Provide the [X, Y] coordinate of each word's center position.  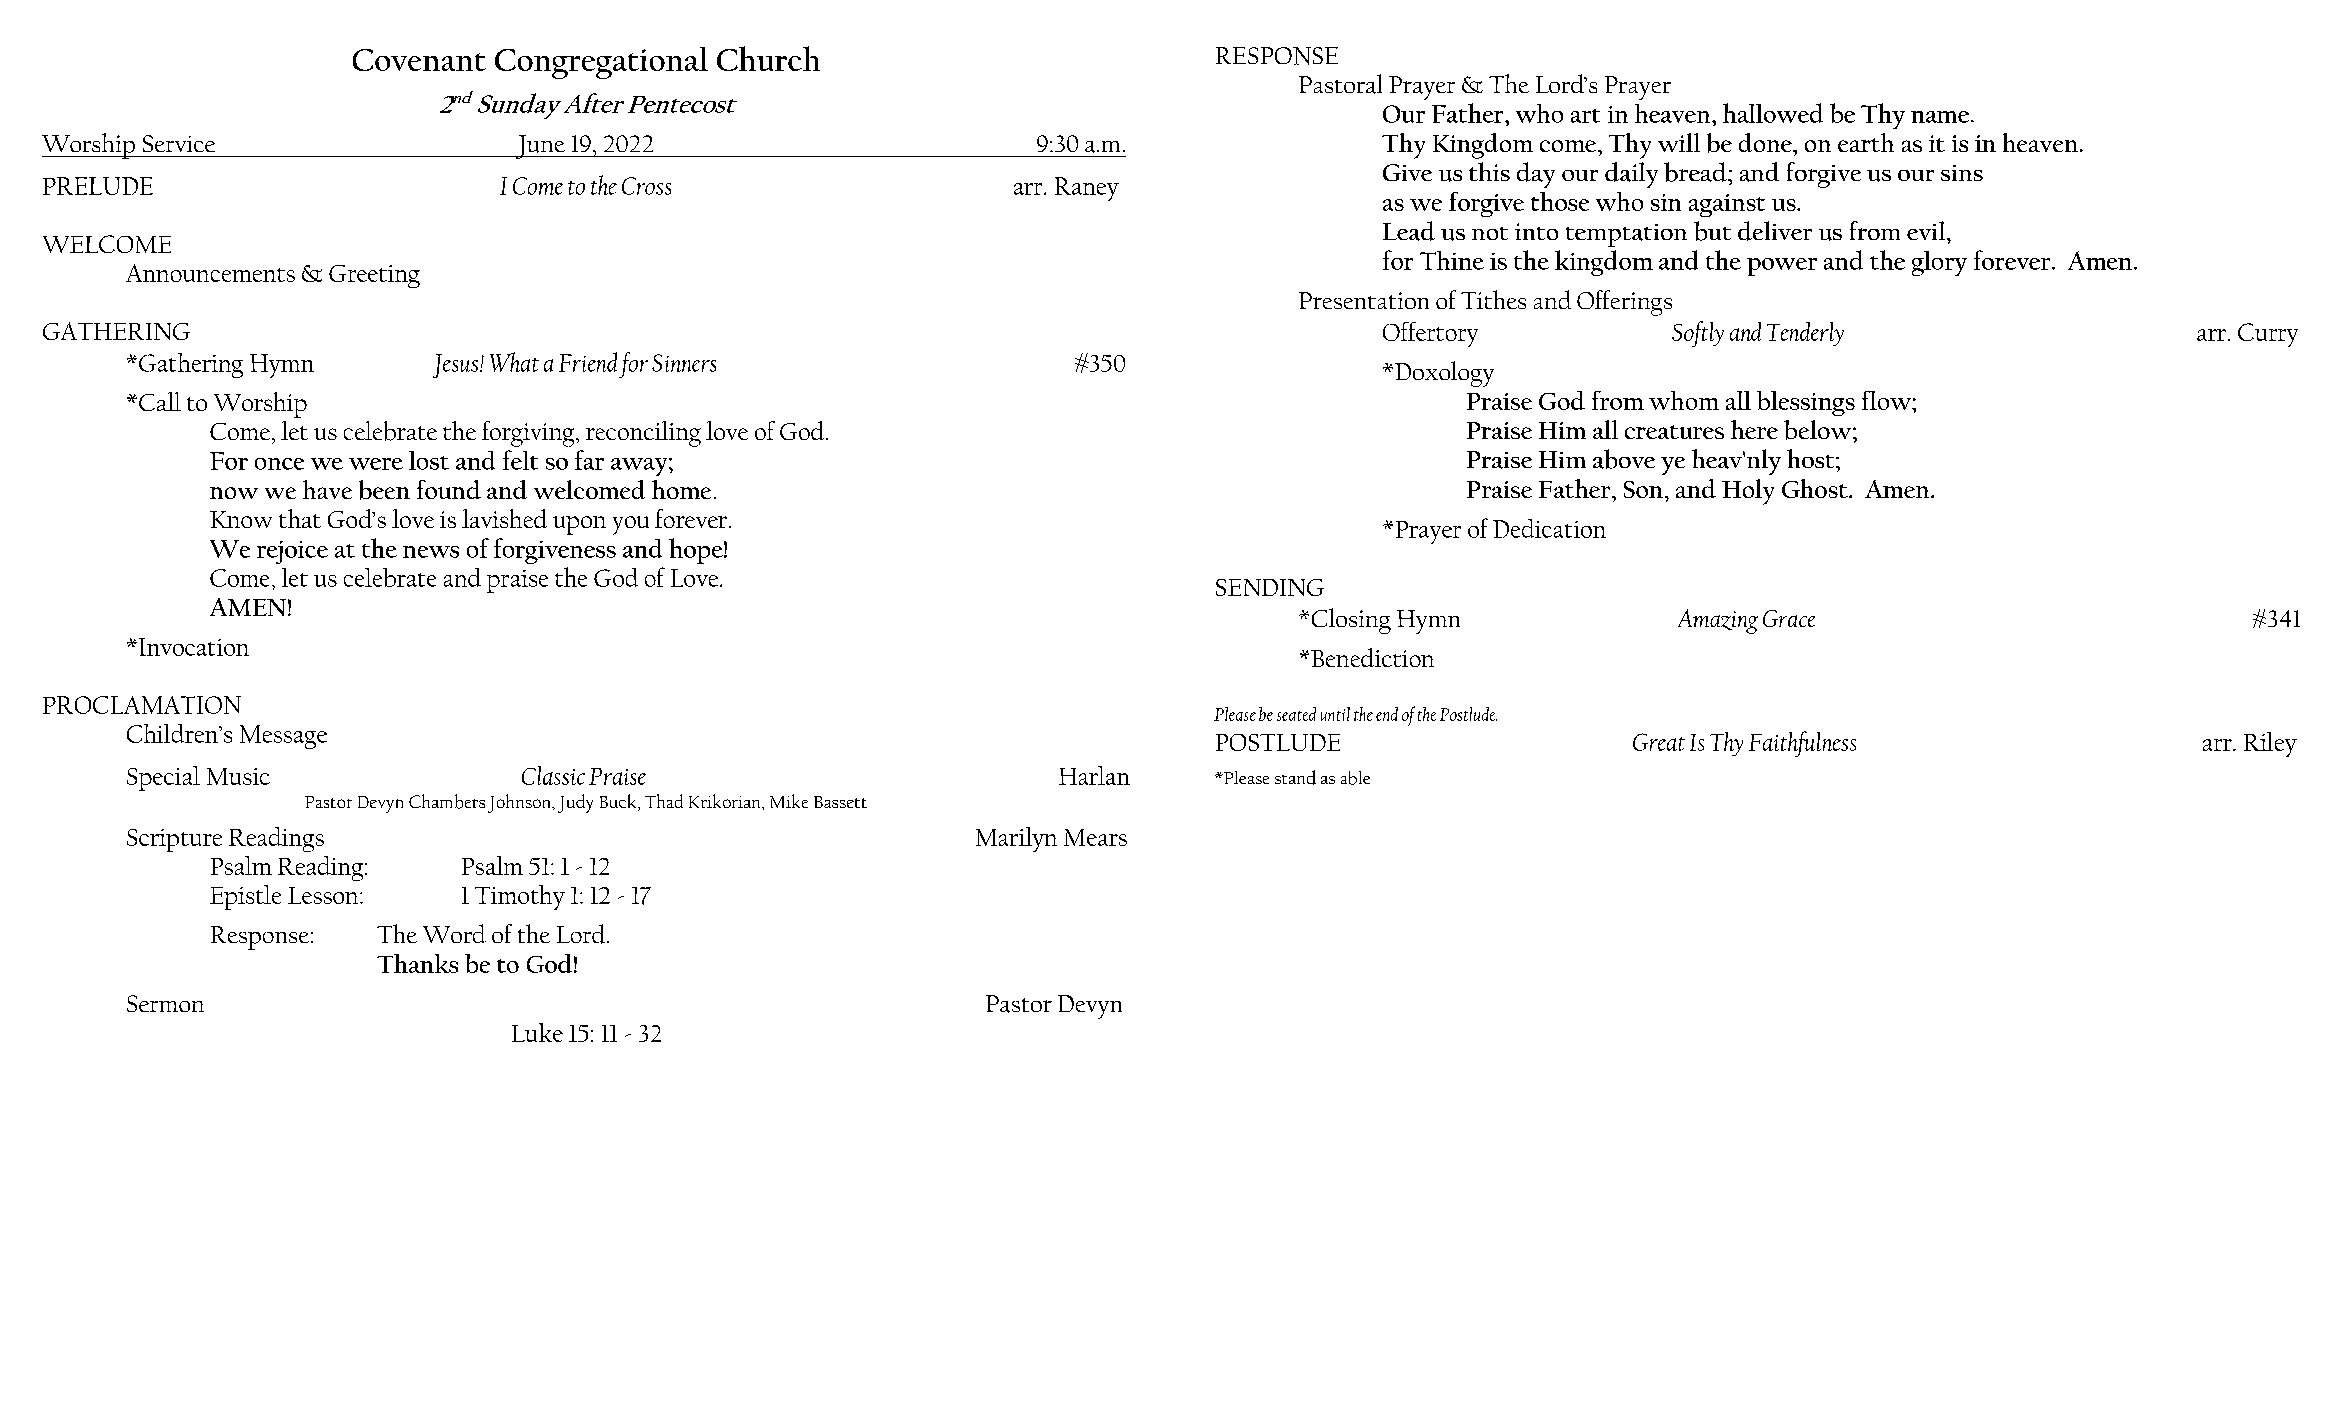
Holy [1748, 492]
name [1940, 117]
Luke [537, 1032]
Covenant [419, 60]
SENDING [1270, 587]
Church [768, 58]
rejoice [292, 552]
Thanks [417, 963]
